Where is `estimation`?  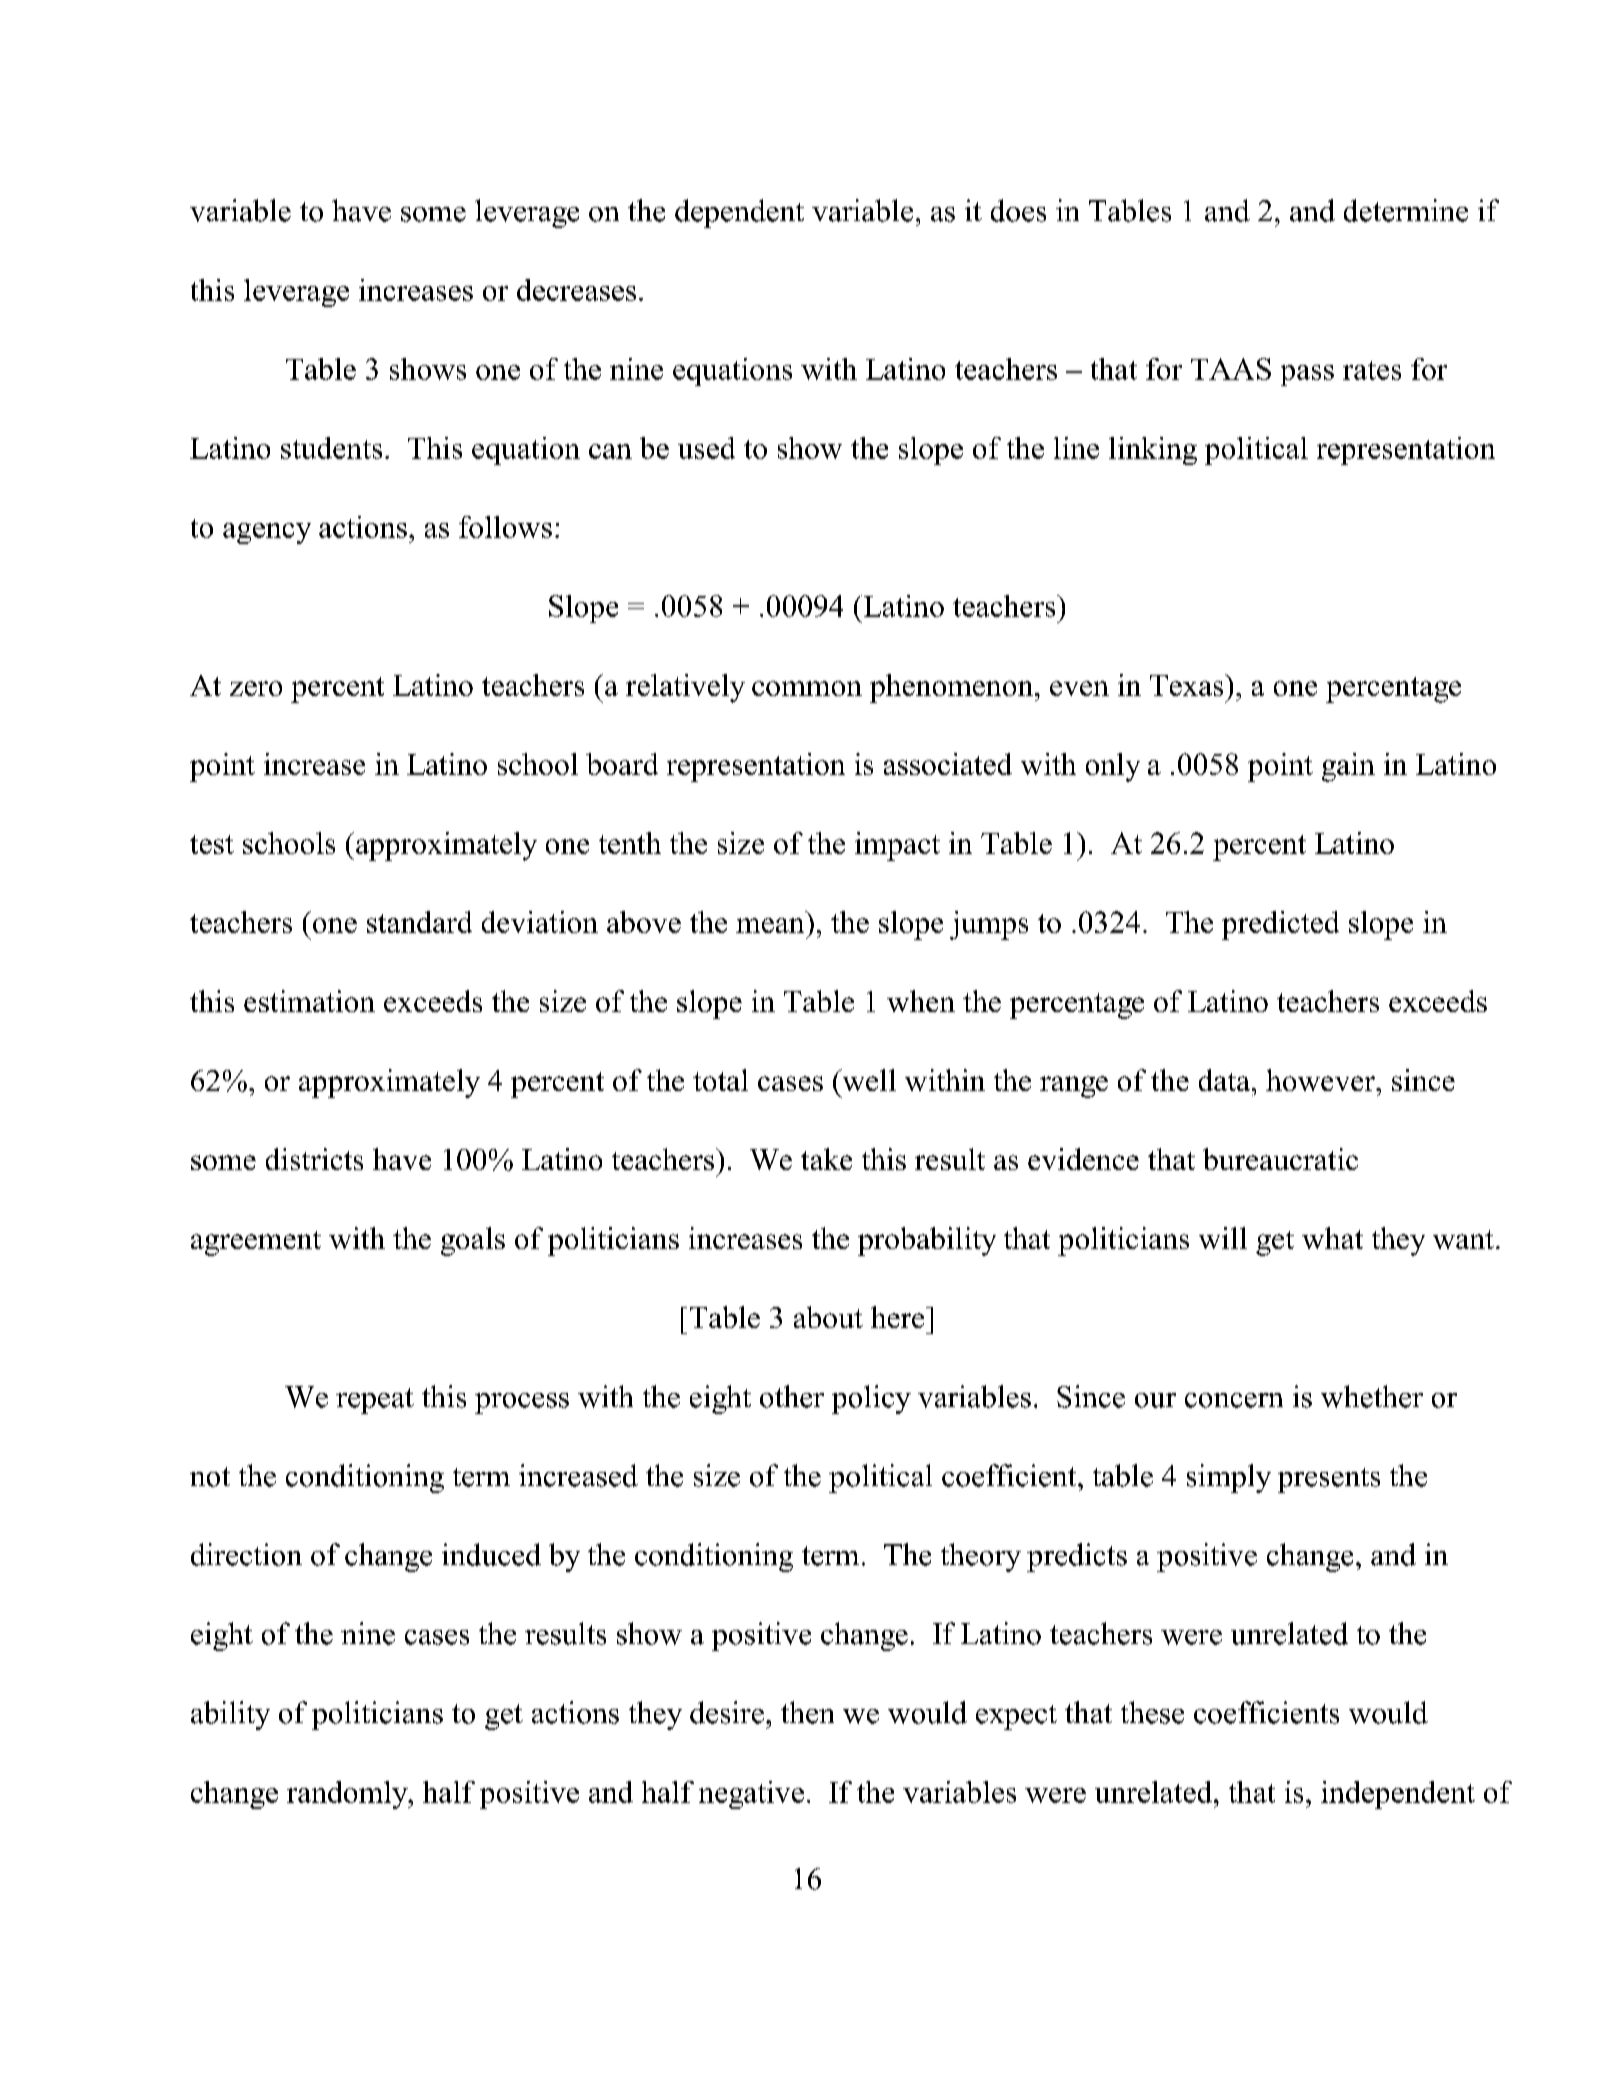 estimation is located at coordinates (309, 1001).
